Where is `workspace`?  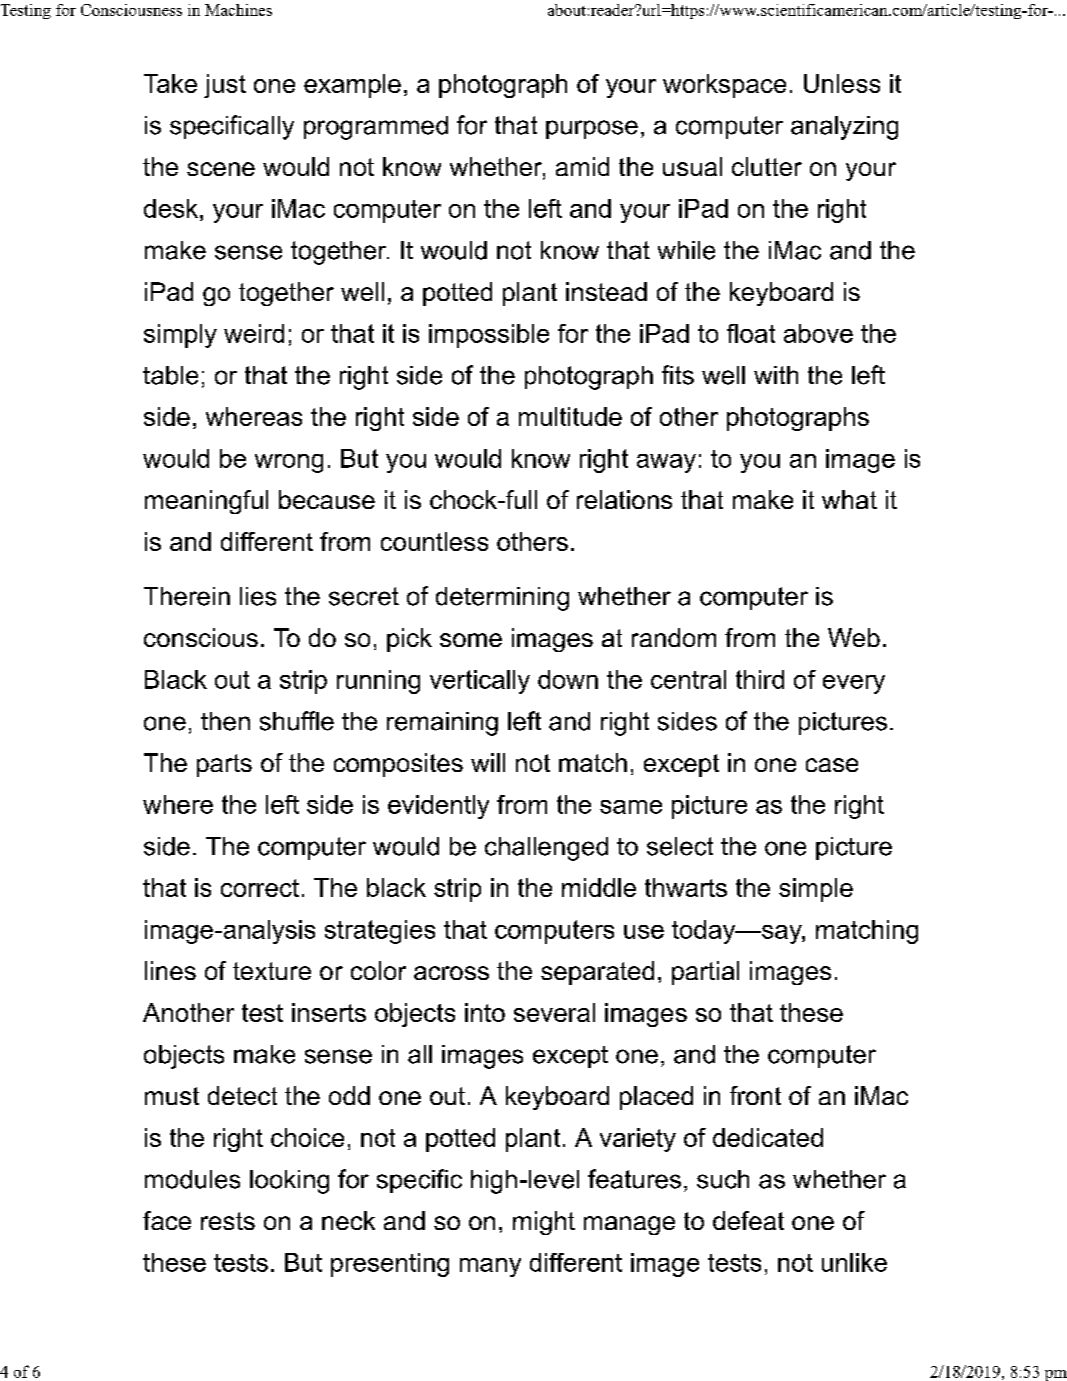
workspace is located at coordinates (724, 86).
